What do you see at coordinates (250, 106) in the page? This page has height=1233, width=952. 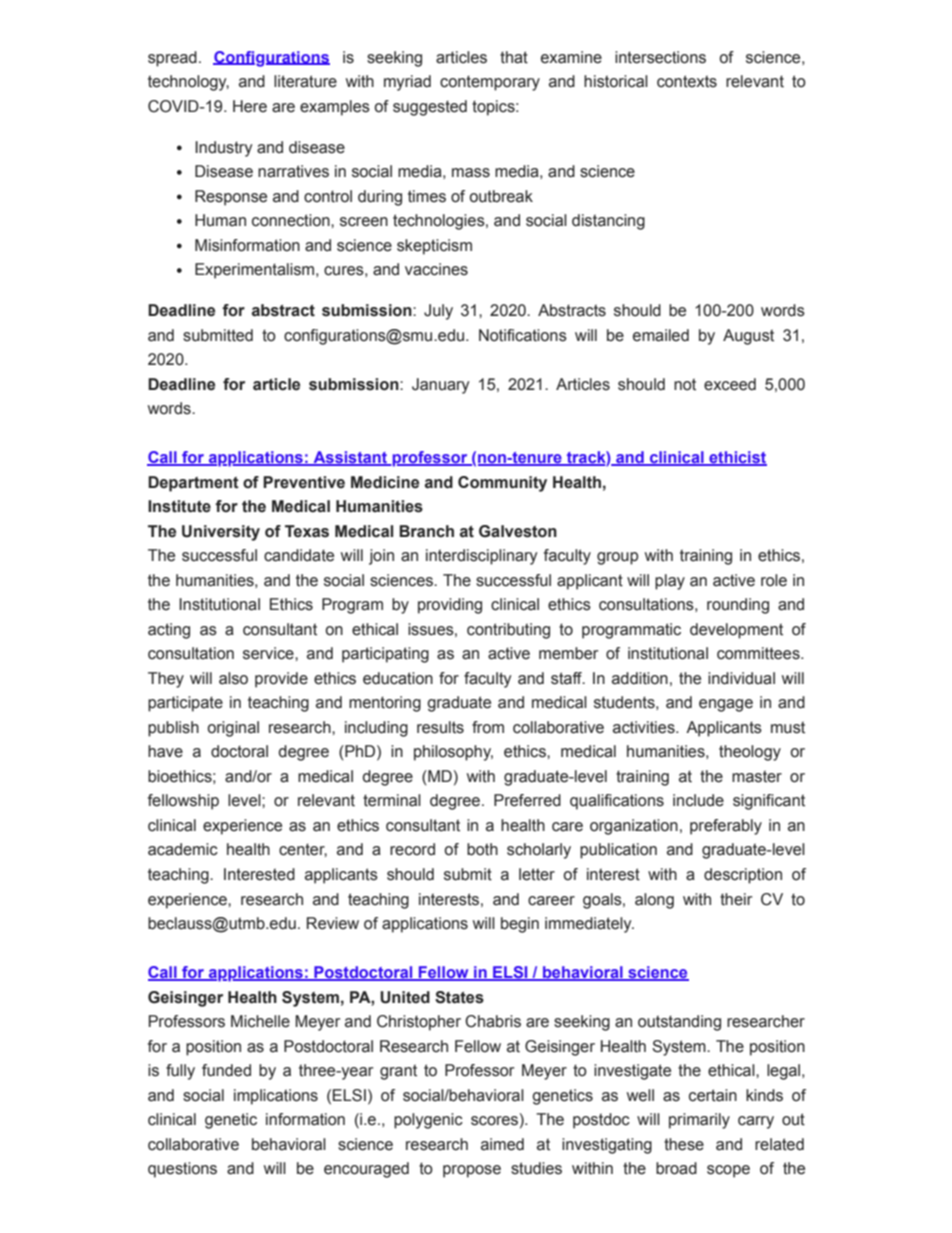 I see `Here` at bounding box center [250, 106].
